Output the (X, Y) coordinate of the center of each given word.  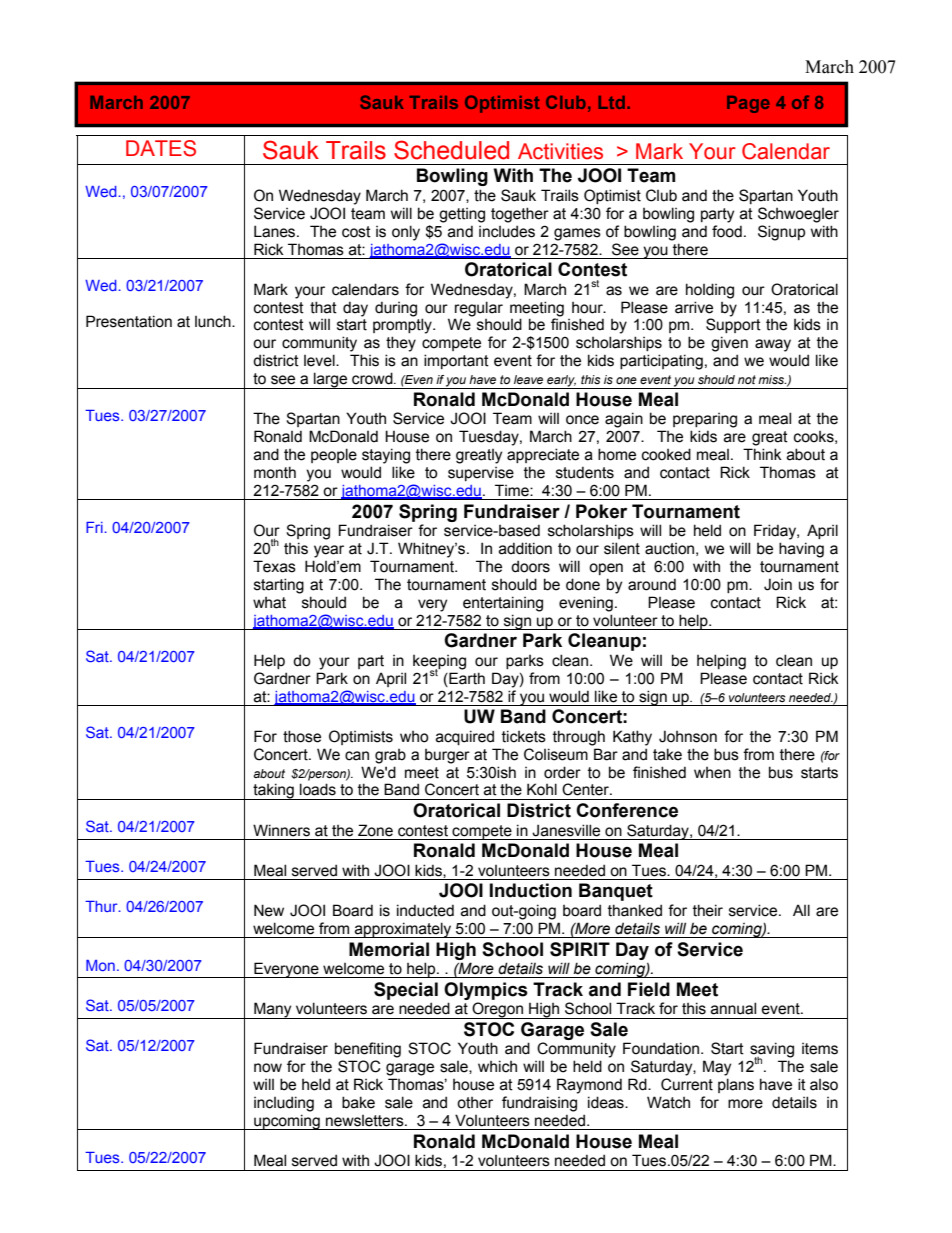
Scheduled (451, 150)
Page (748, 104)
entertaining (503, 604)
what (269, 603)
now (268, 1068)
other (475, 1103)
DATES (161, 148)
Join (778, 584)
